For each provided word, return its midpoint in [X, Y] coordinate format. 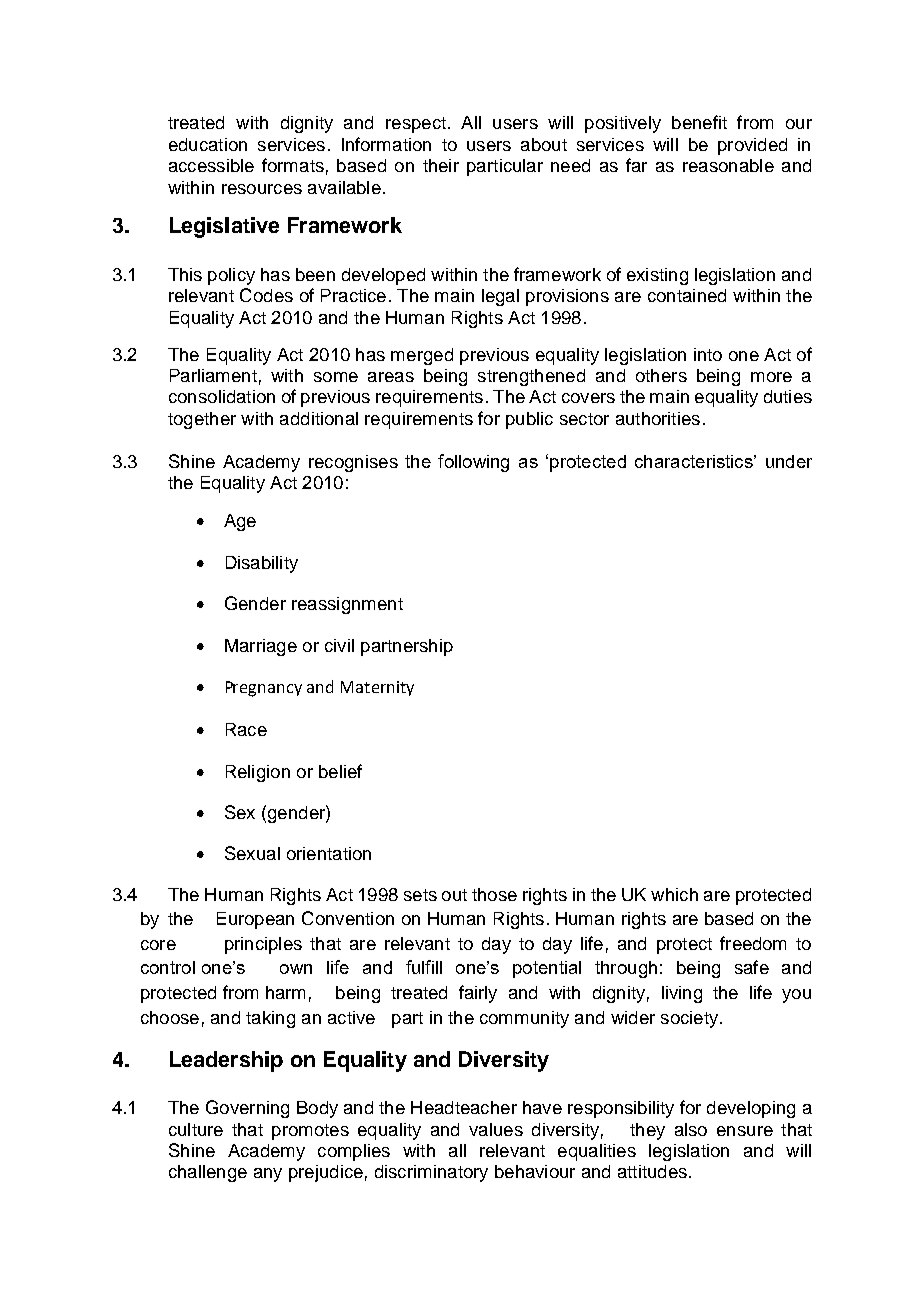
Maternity [377, 688]
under [789, 461]
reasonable [728, 165]
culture [196, 1129]
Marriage [261, 647]
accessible [211, 165]
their [441, 165]
